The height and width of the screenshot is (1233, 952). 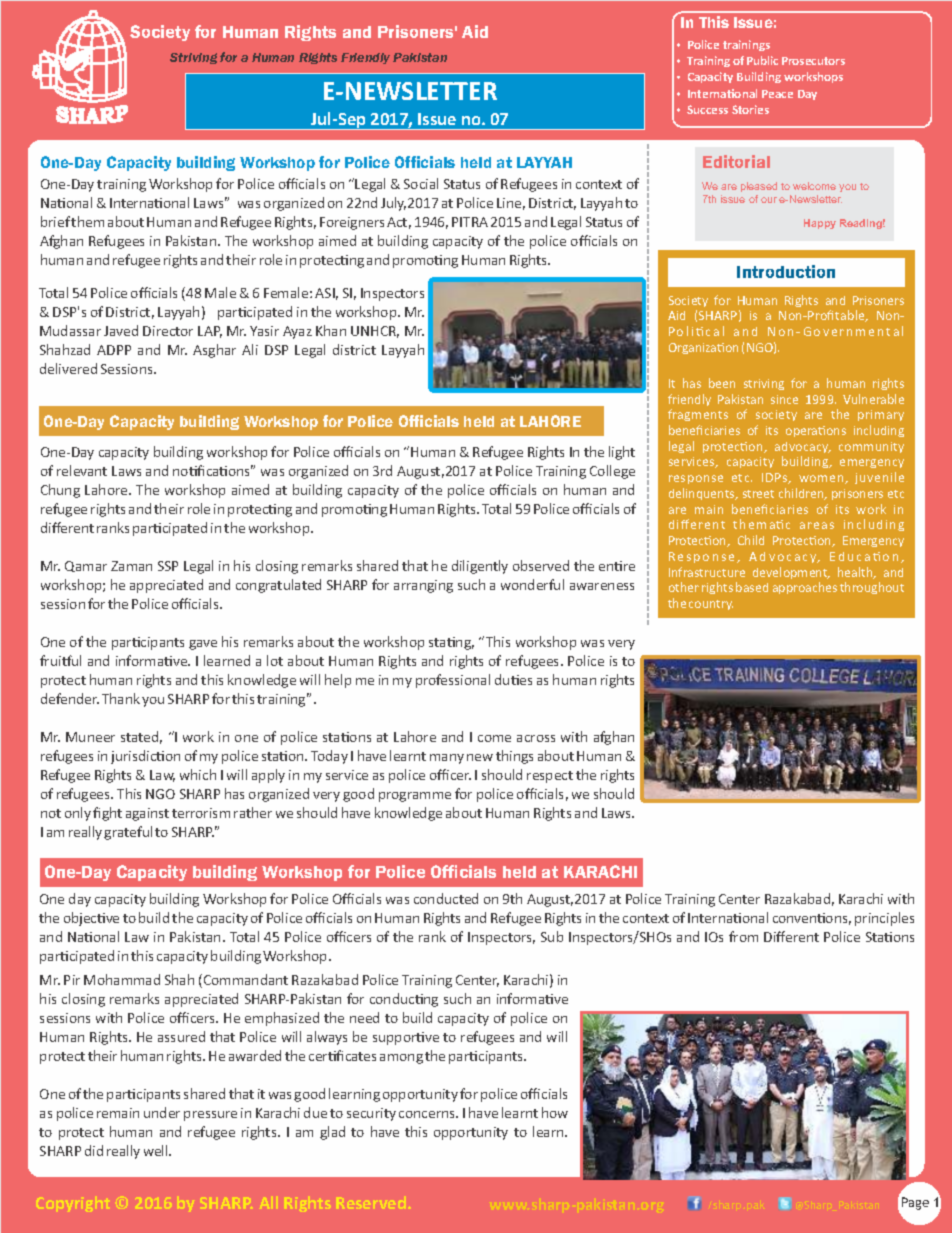 What do you see at coordinates (612, 472) in the screenshot?
I see `College` at bounding box center [612, 472].
